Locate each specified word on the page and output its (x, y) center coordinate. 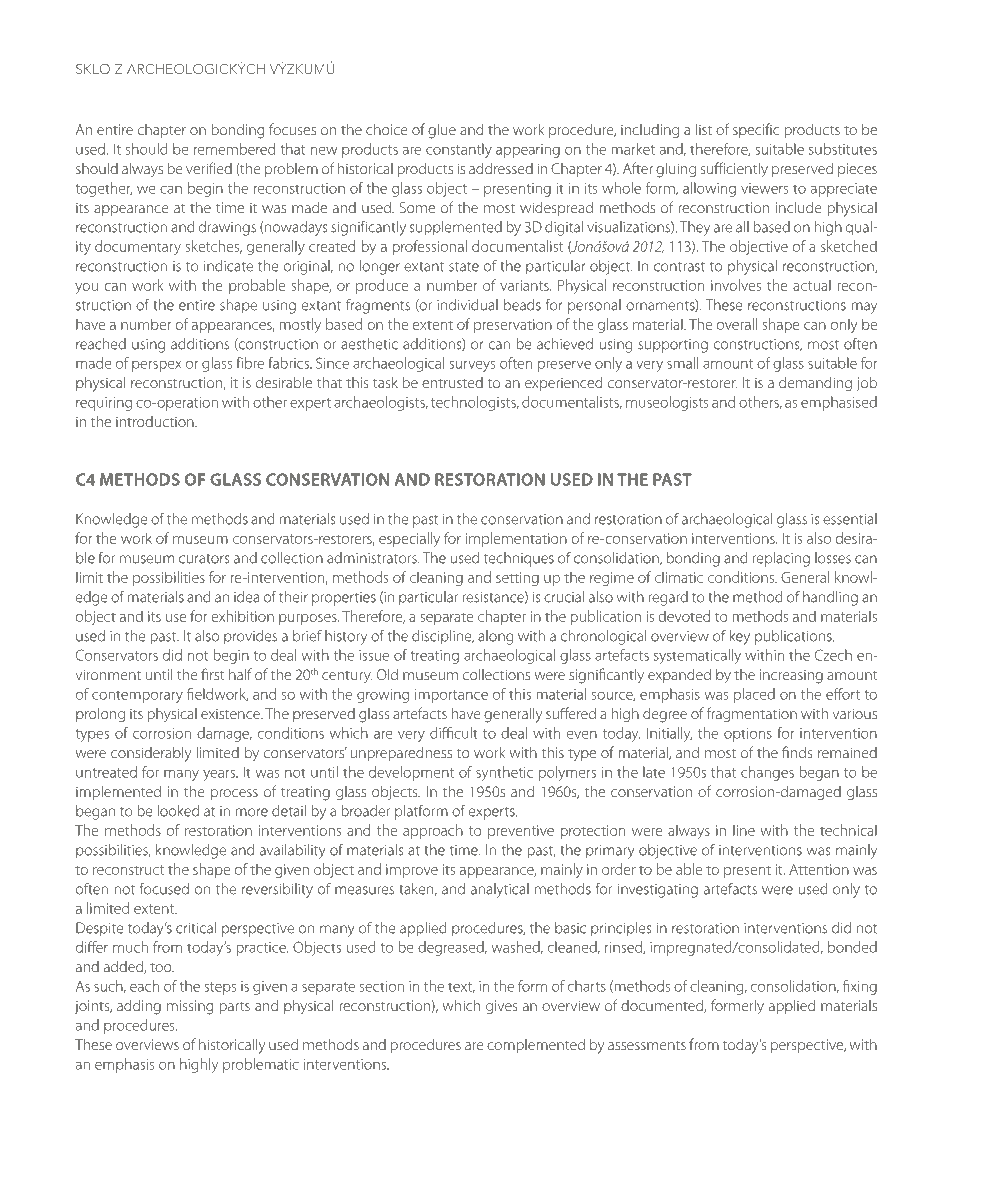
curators (204, 559)
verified (209, 168)
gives (501, 1007)
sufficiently (734, 170)
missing (190, 1007)
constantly (459, 150)
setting (517, 579)
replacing (781, 559)
